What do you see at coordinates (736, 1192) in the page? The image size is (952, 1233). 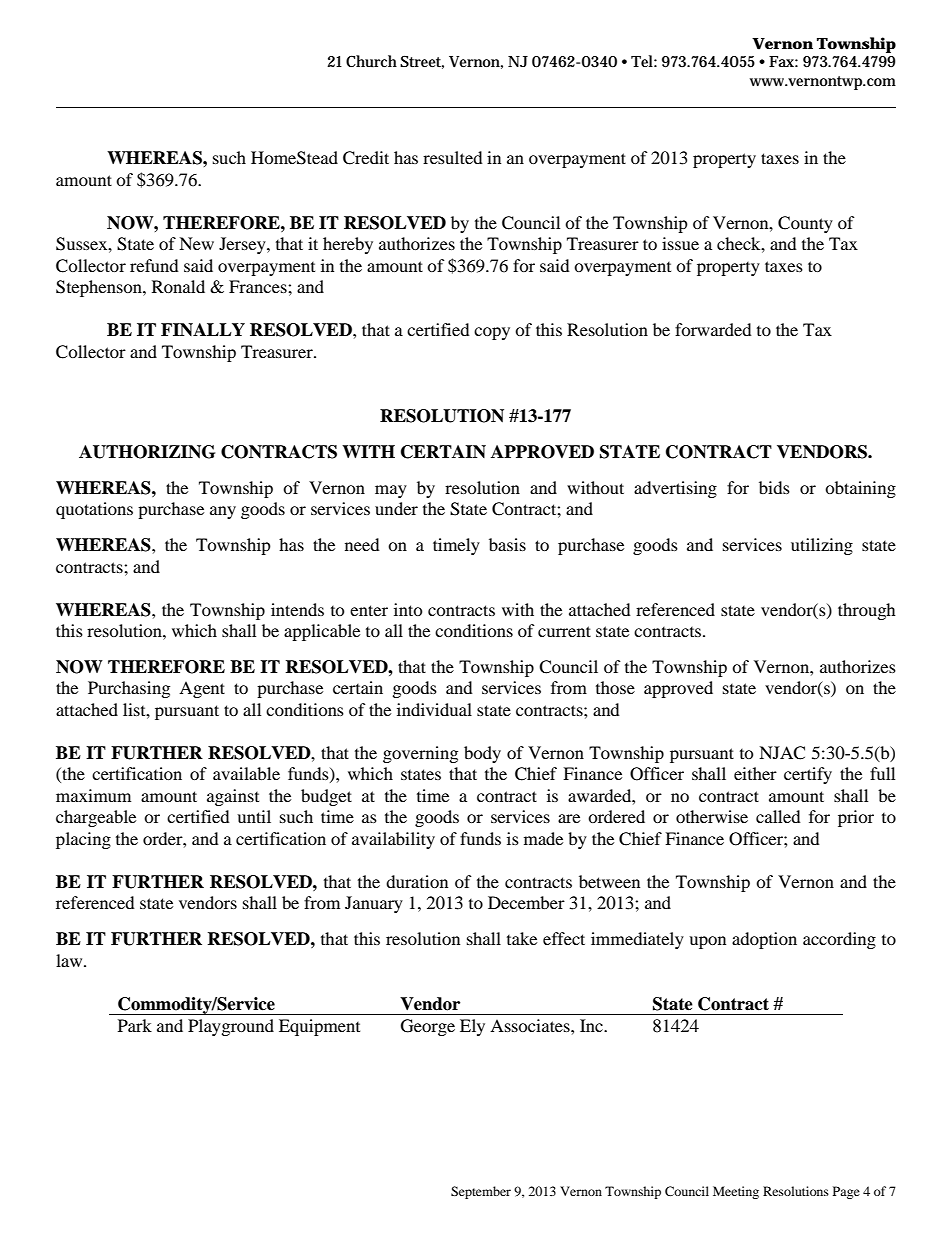 I see `Meeting` at bounding box center [736, 1192].
